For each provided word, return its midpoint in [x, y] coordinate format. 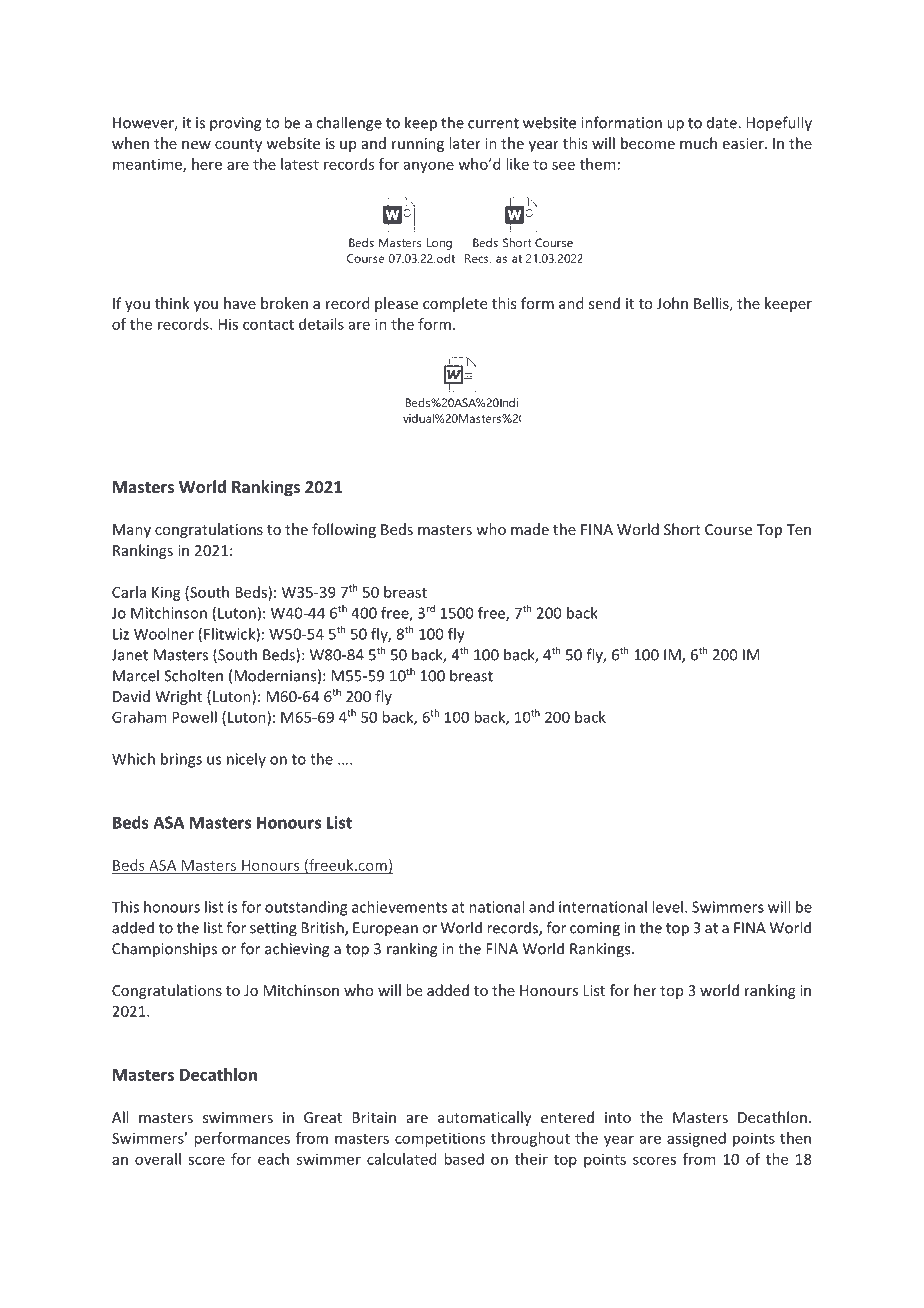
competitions [440, 1139]
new [196, 145]
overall [158, 1159]
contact [268, 325]
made [530, 529]
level [667, 907]
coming [595, 929]
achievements [399, 907]
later [465, 143]
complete [455, 304]
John [672, 303]
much [698, 143]
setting [273, 929]
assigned [696, 1139]
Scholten [193, 675]
